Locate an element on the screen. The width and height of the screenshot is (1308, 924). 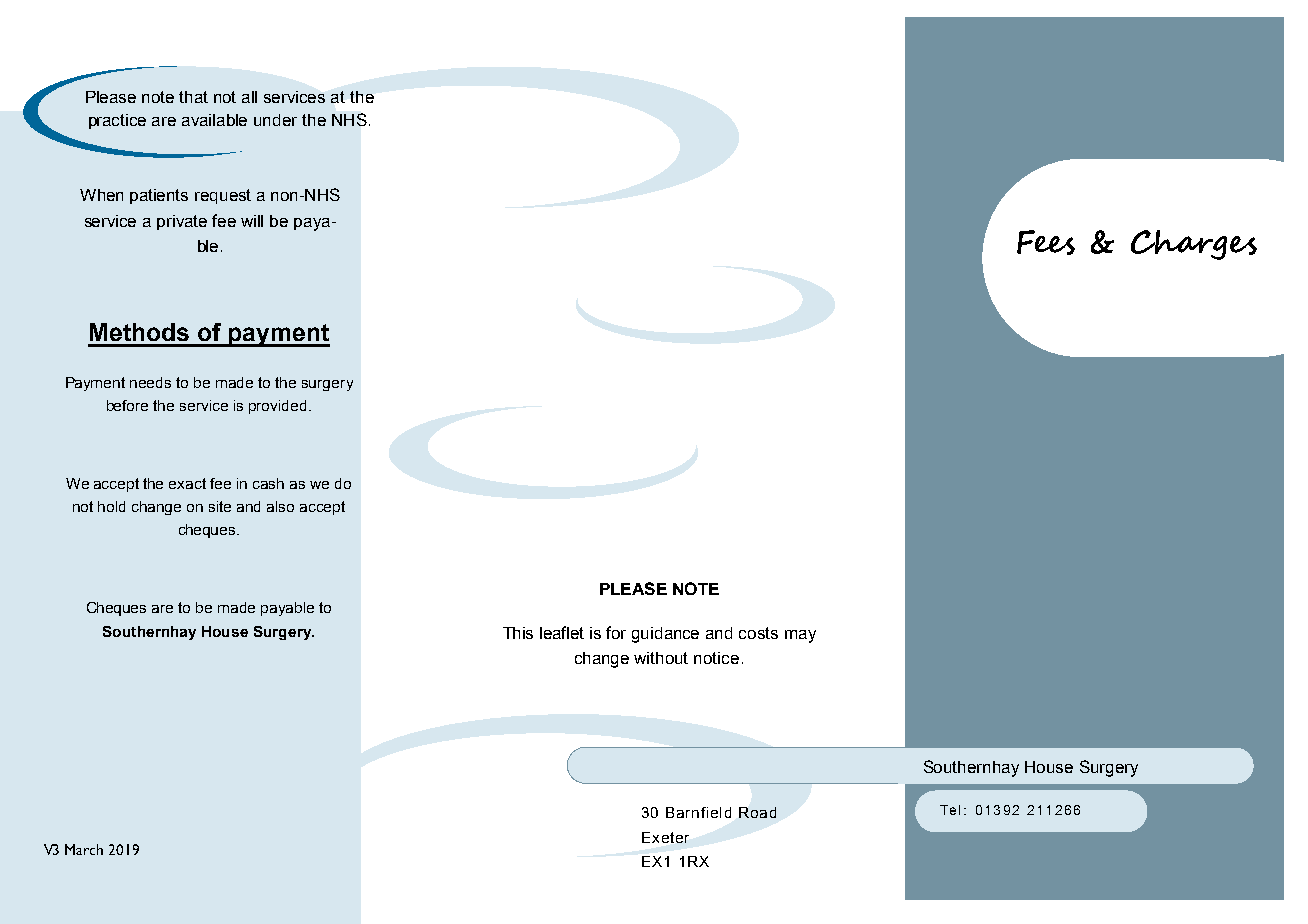
also is located at coordinates (280, 506).
